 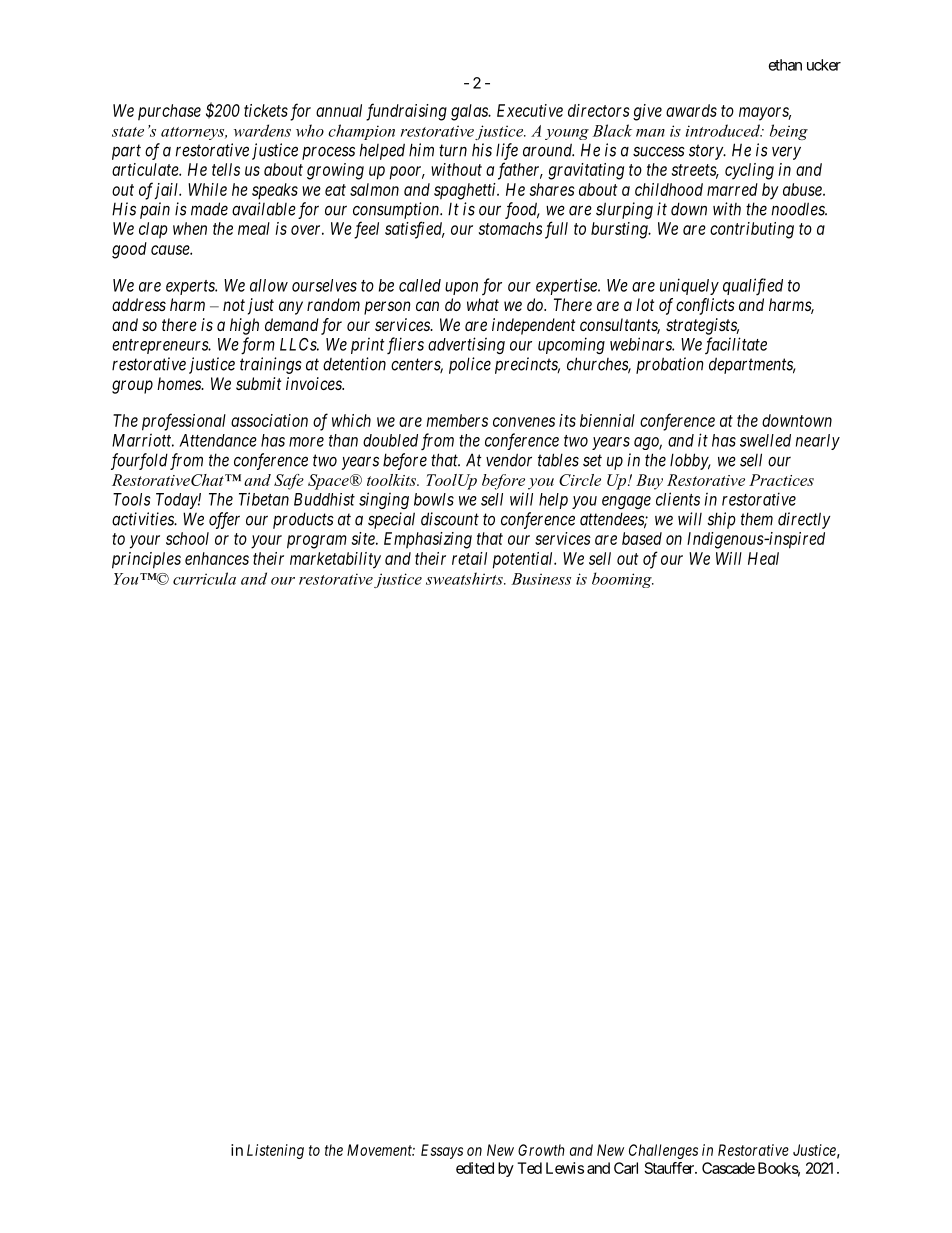 What do you see at coordinates (724, 130) in the screenshot?
I see `introduced` at bounding box center [724, 130].
